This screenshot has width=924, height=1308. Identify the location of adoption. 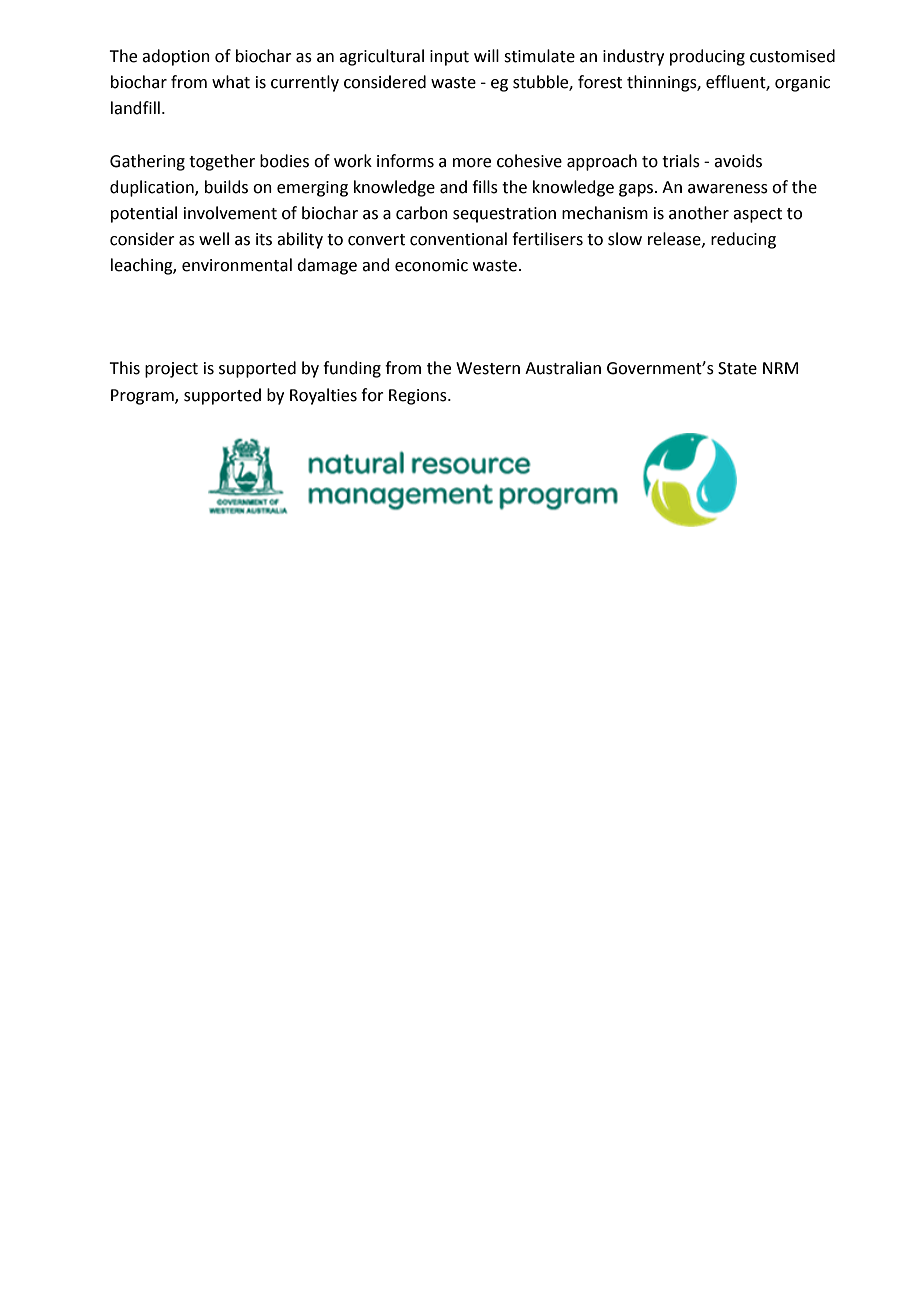
(176, 57).
